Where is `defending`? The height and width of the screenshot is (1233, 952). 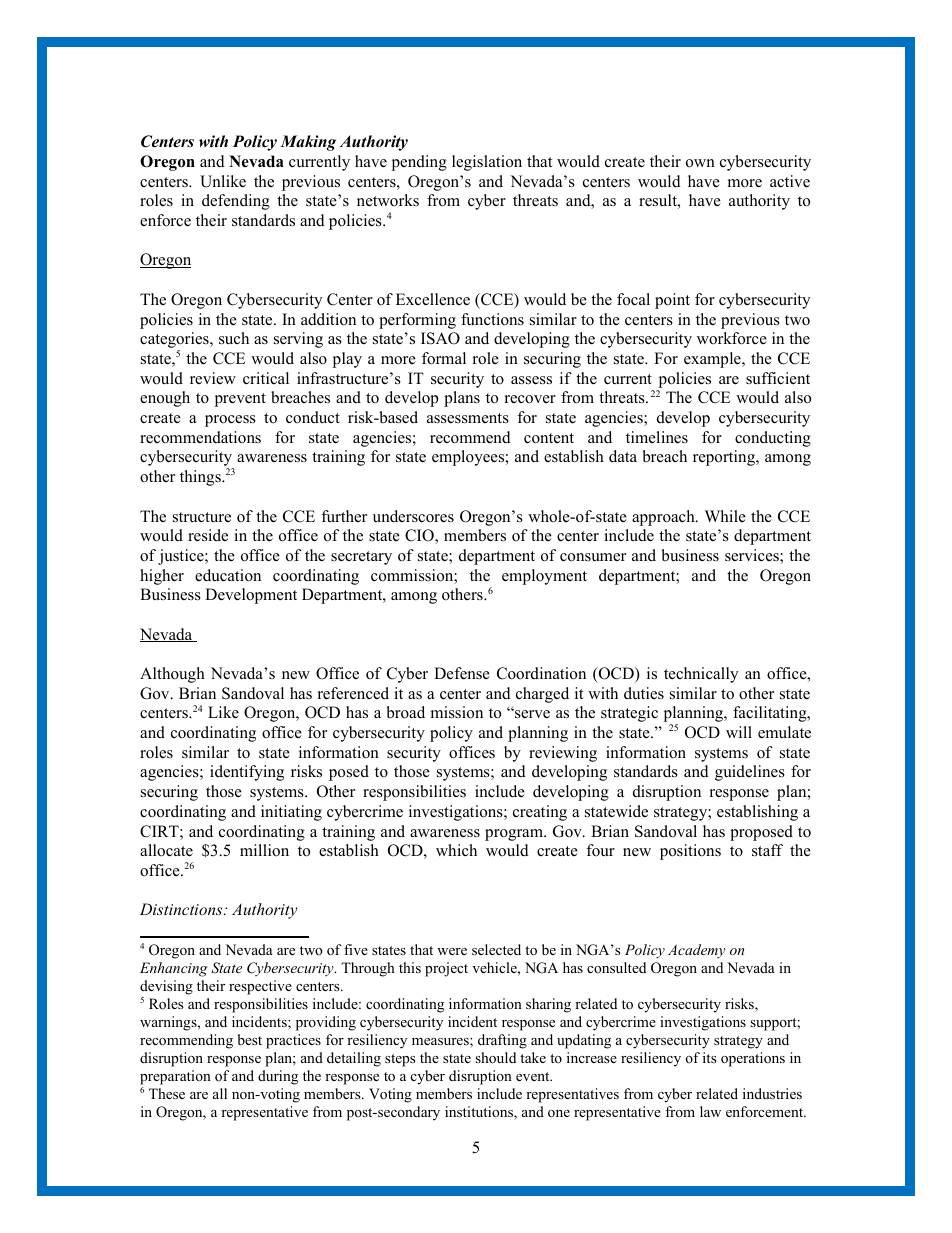 defending is located at coordinates (236, 202).
